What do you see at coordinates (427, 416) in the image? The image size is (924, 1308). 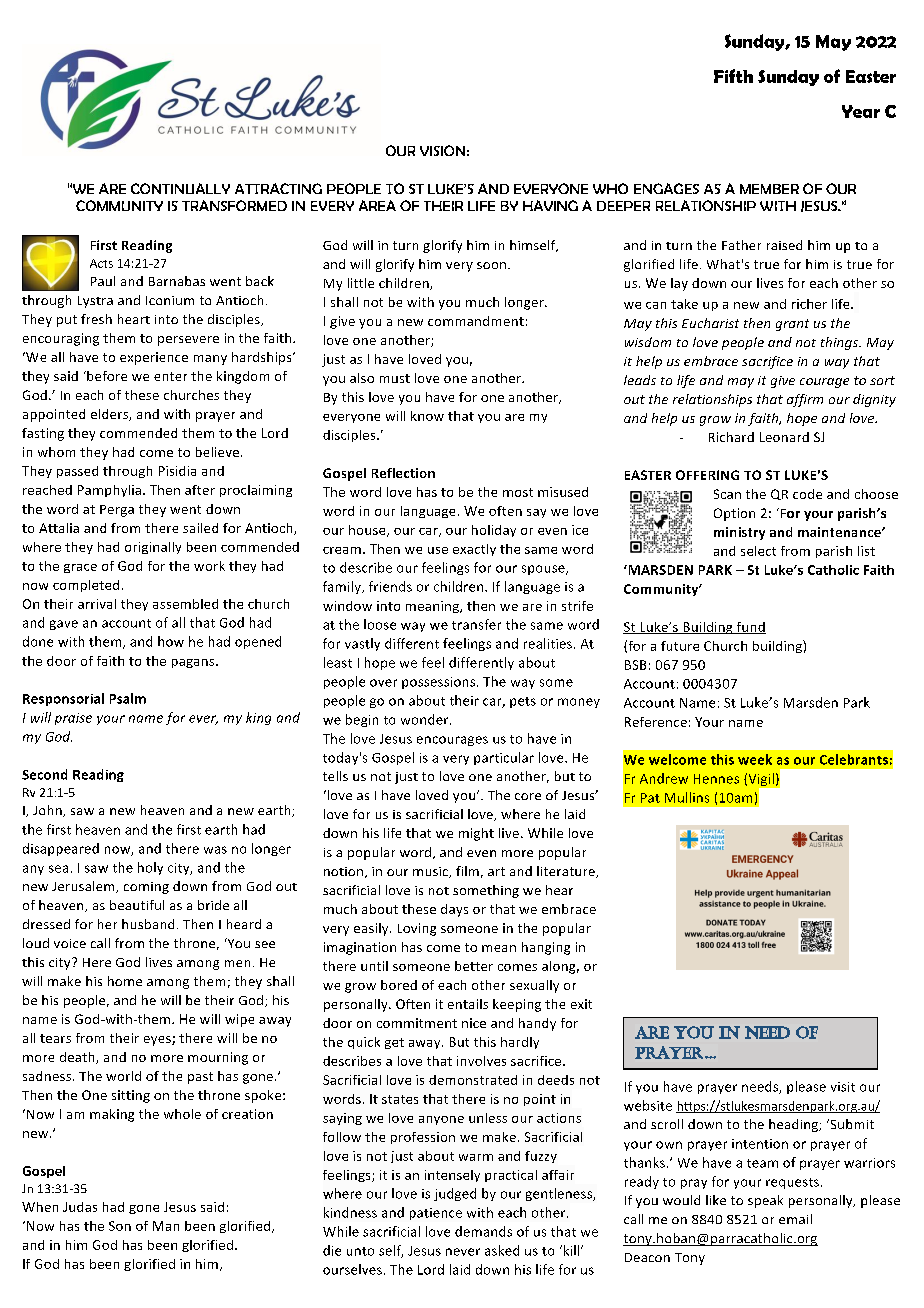 I see `know` at bounding box center [427, 416].
